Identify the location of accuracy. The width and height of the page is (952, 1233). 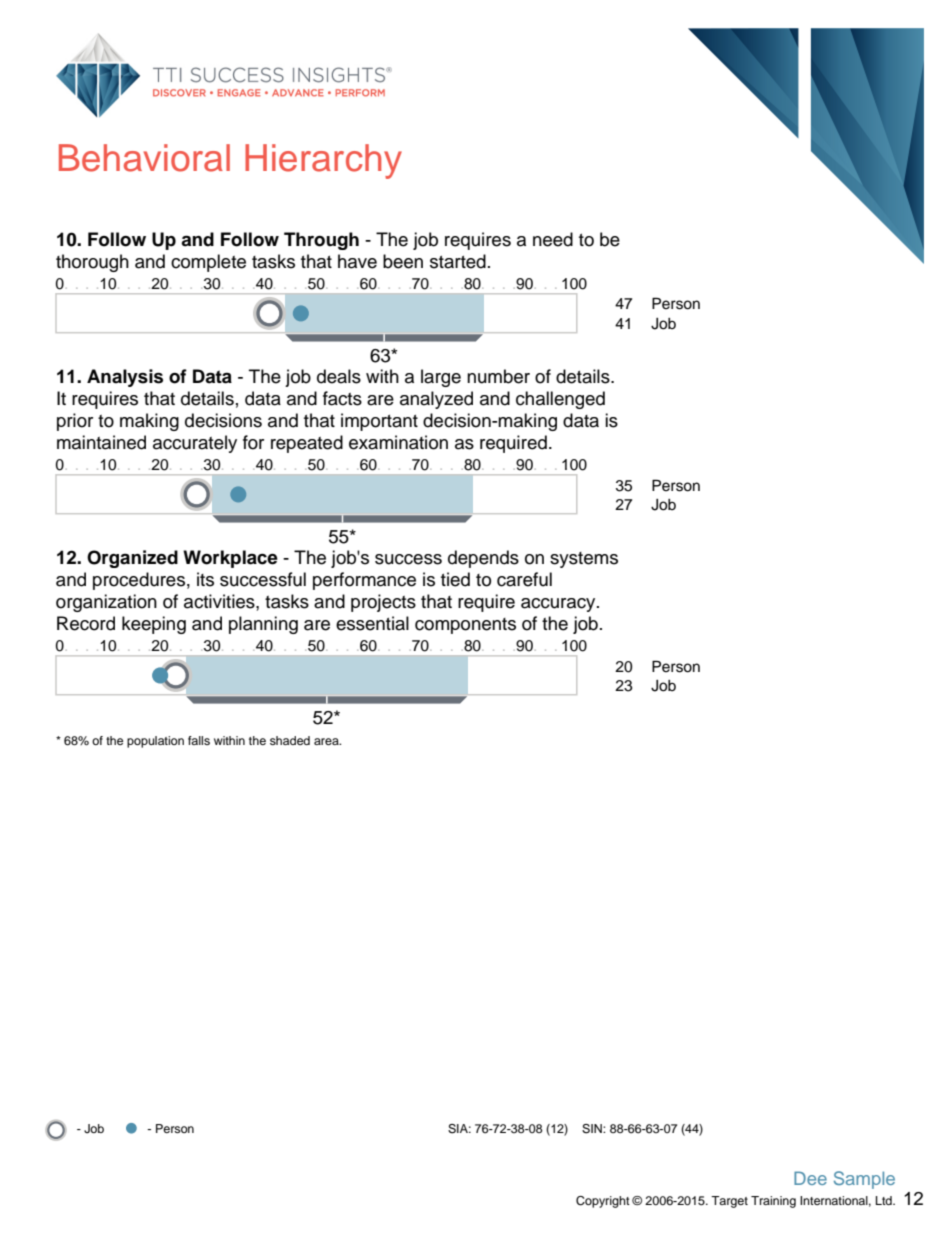
(559, 605).
